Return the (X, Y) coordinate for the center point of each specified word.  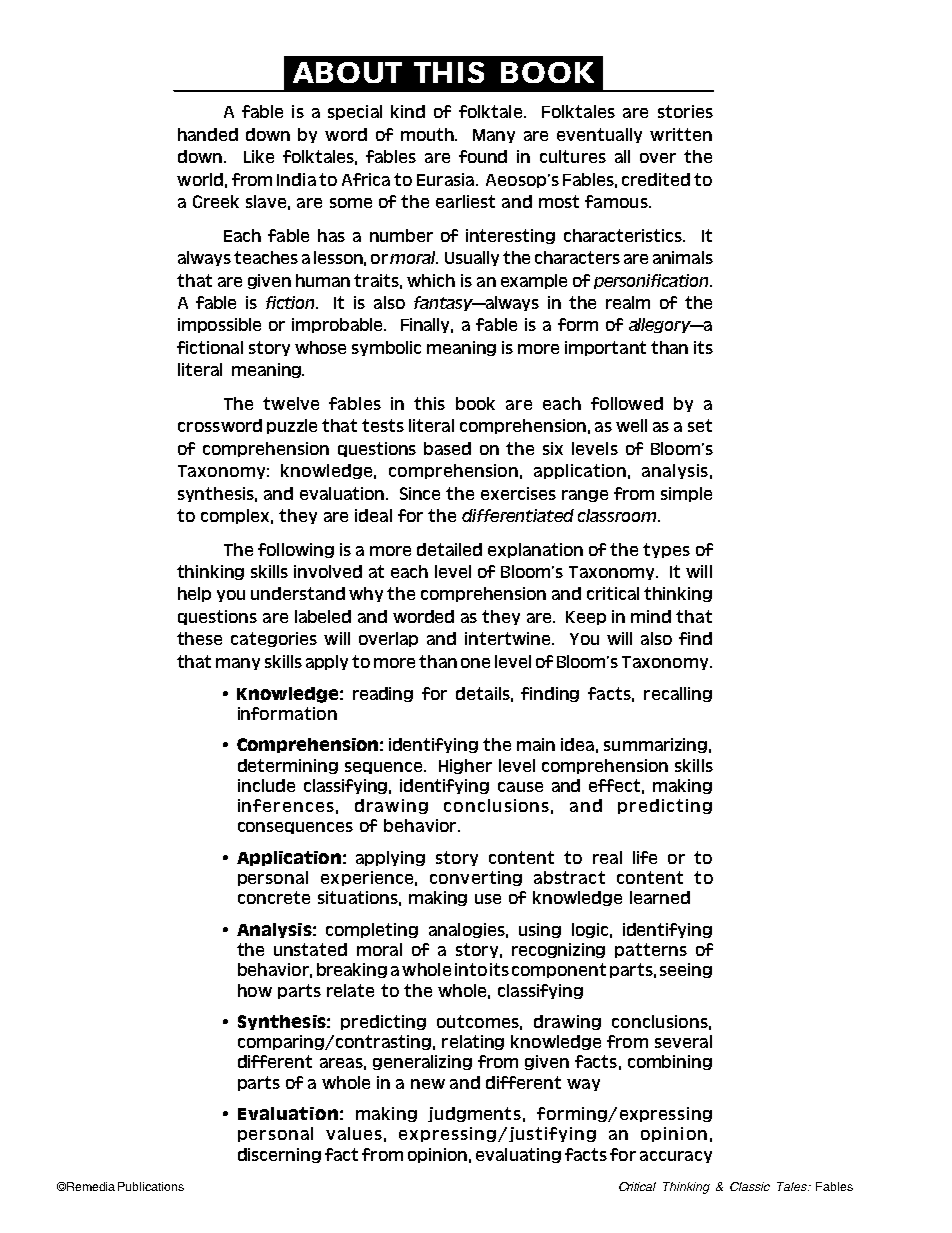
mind (651, 616)
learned (660, 897)
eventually (599, 135)
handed (208, 134)
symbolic (386, 348)
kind (408, 111)
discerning (279, 1155)
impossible (219, 325)
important (605, 348)
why (366, 594)
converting (476, 878)
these (199, 638)
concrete (274, 897)
